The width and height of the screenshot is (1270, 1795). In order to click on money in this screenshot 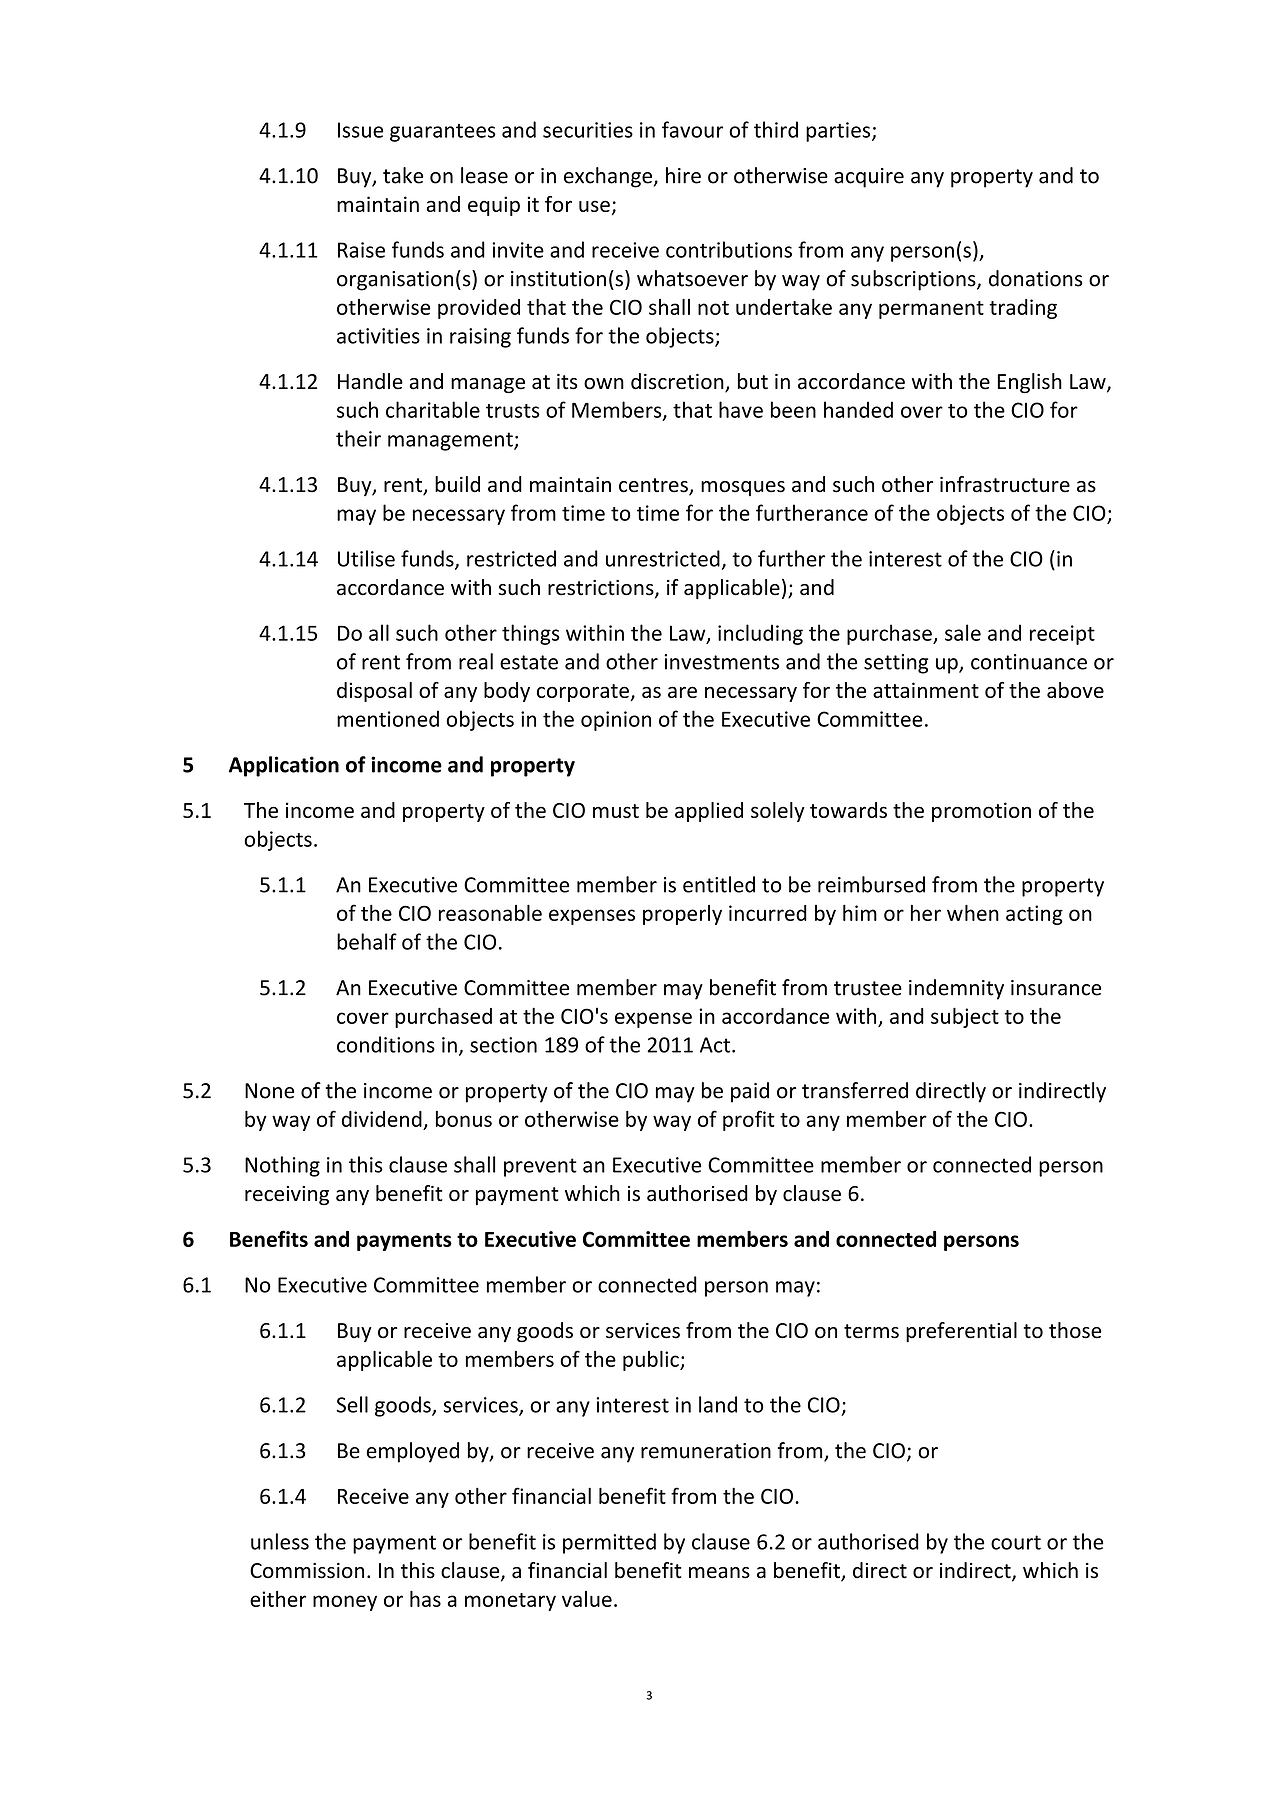, I will do `click(345, 1603)`.
